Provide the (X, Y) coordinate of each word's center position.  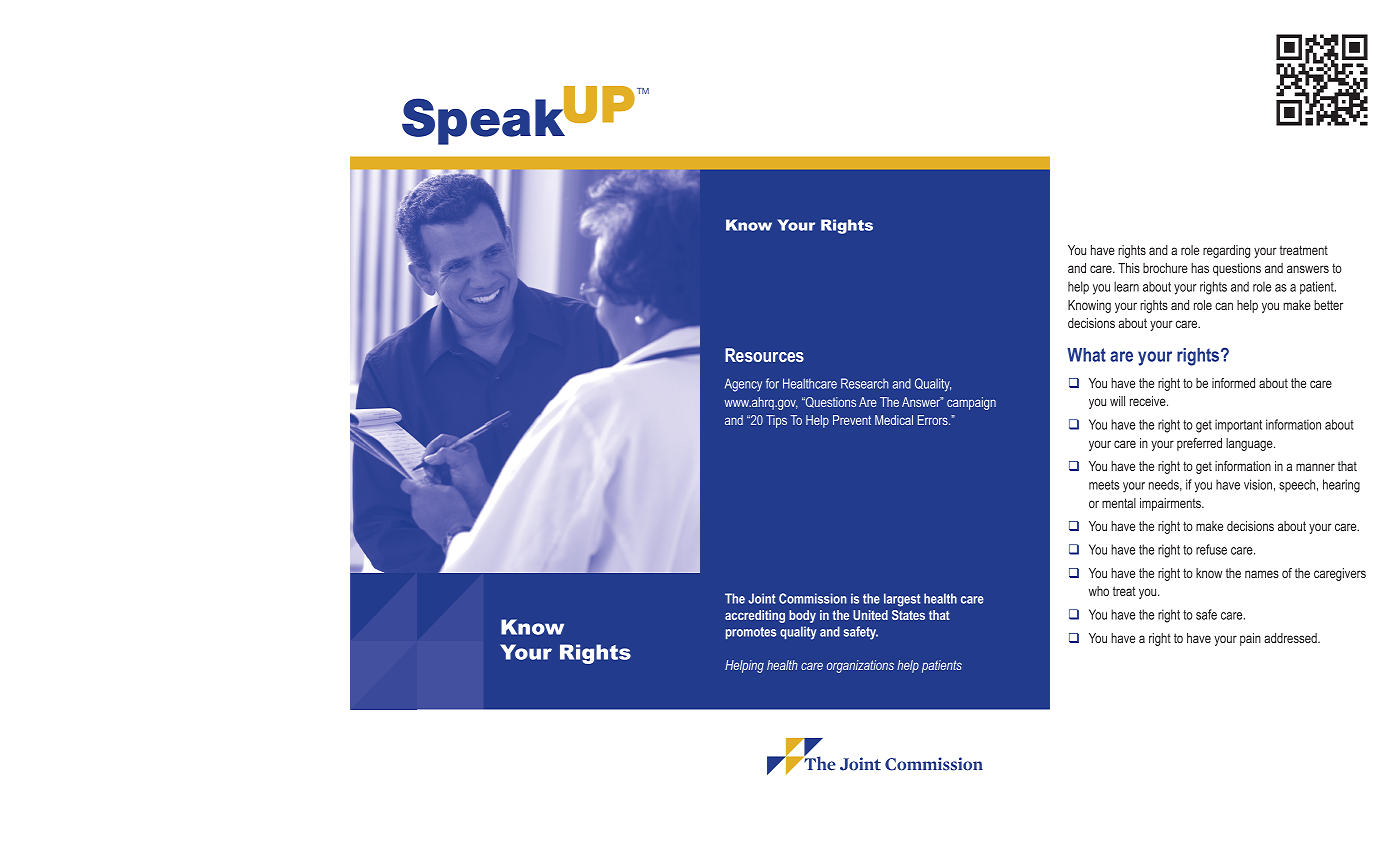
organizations (860, 666)
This (1129, 268)
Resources (764, 355)
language (1250, 444)
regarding (1226, 251)
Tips (776, 421)
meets (1104, 485)
